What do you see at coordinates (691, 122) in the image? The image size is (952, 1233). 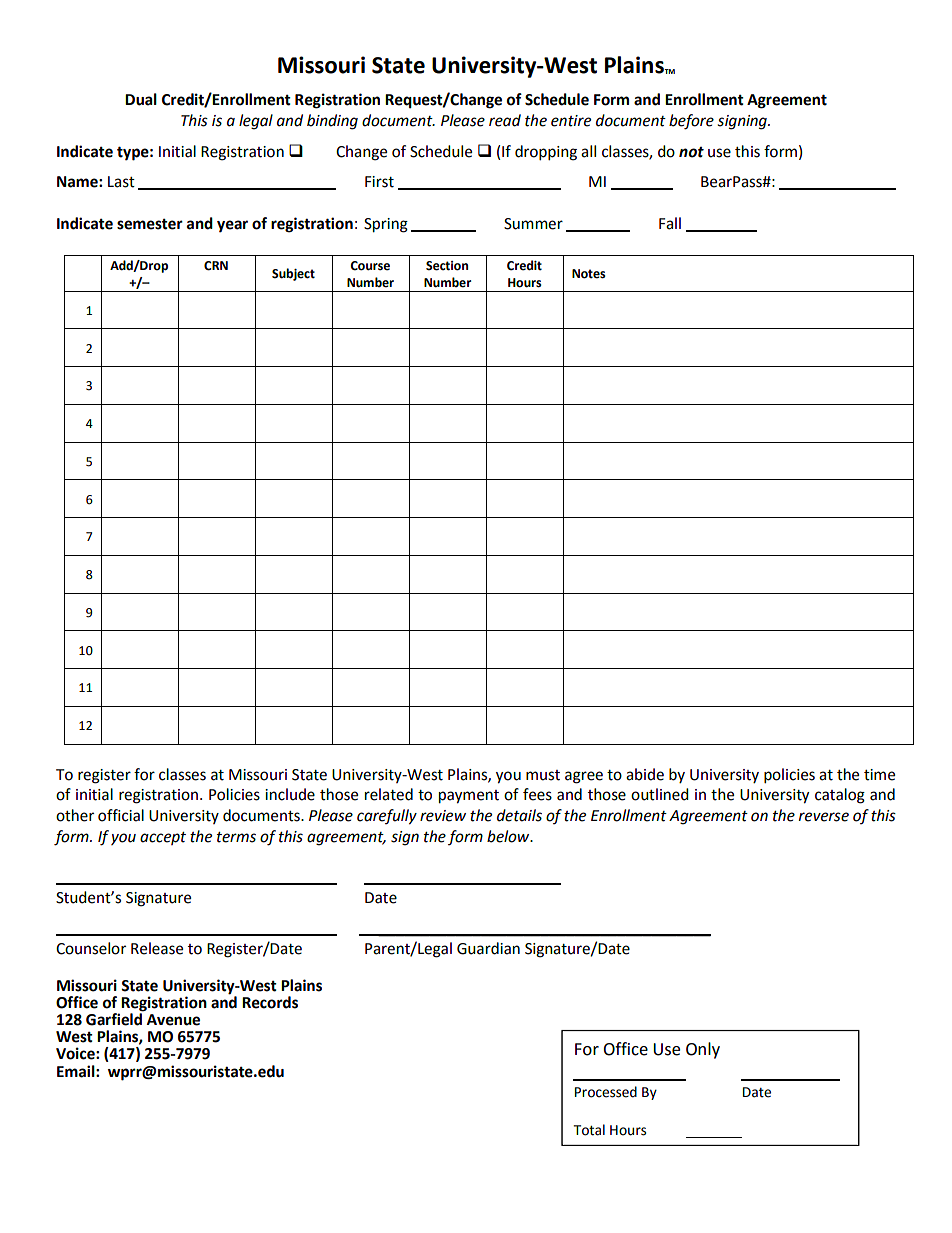 I see `before` at bounding box center [691, 122].
